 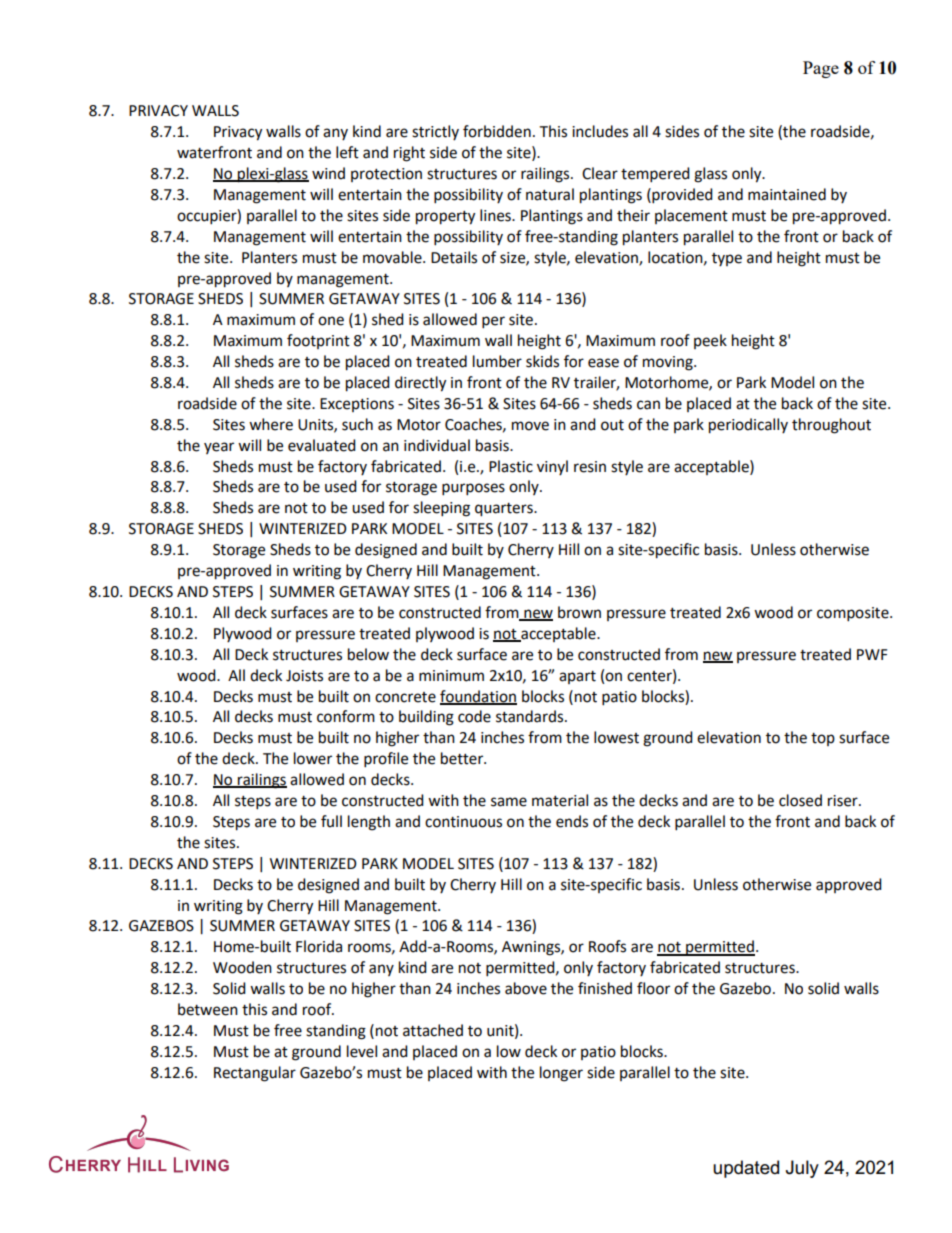 I want to click on ends, so click(x=572, y=821).
